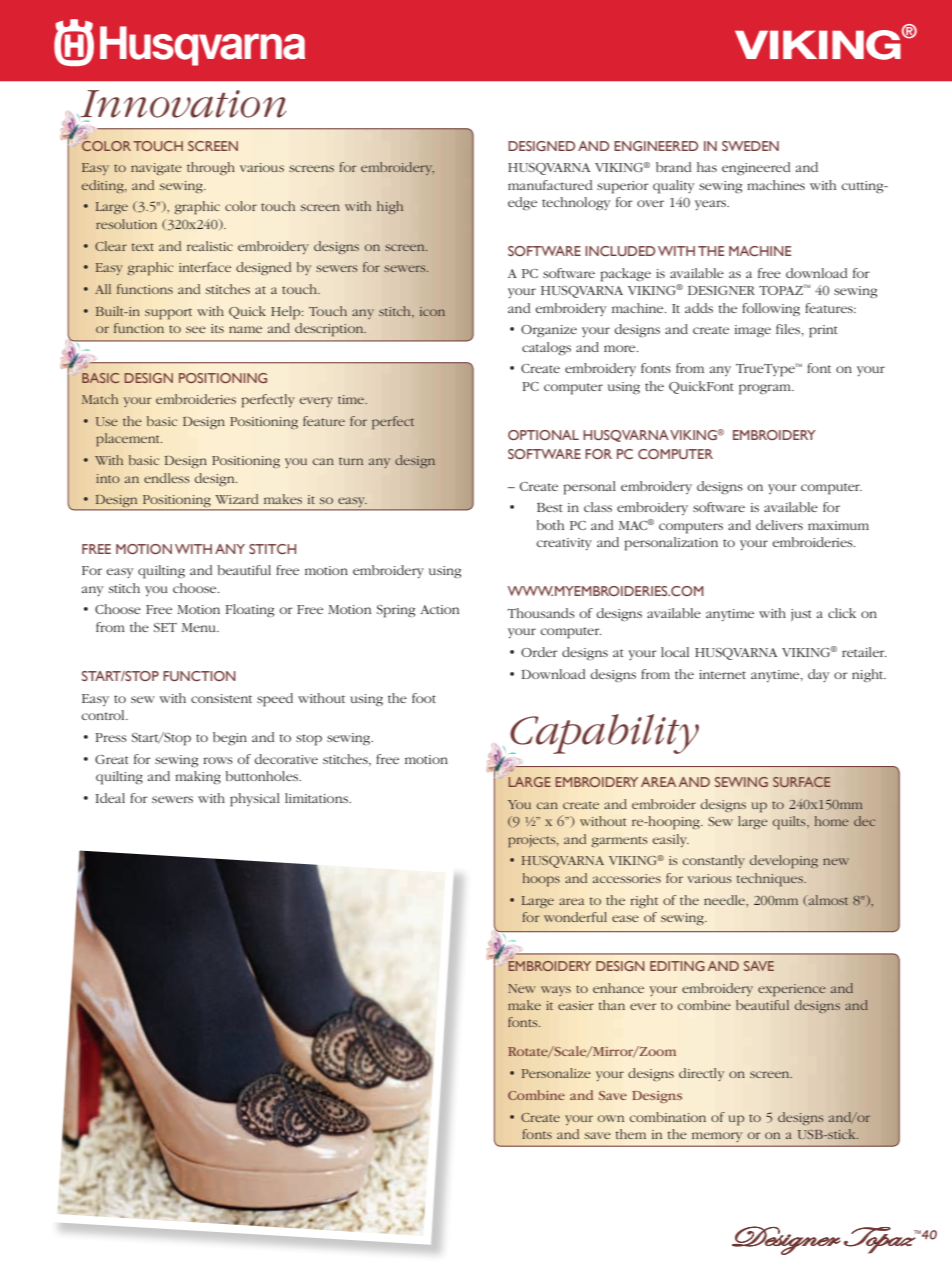  What do you see at coordinates (255, 800) in the document?
I see `physical` at bounding box center [255, 800].
